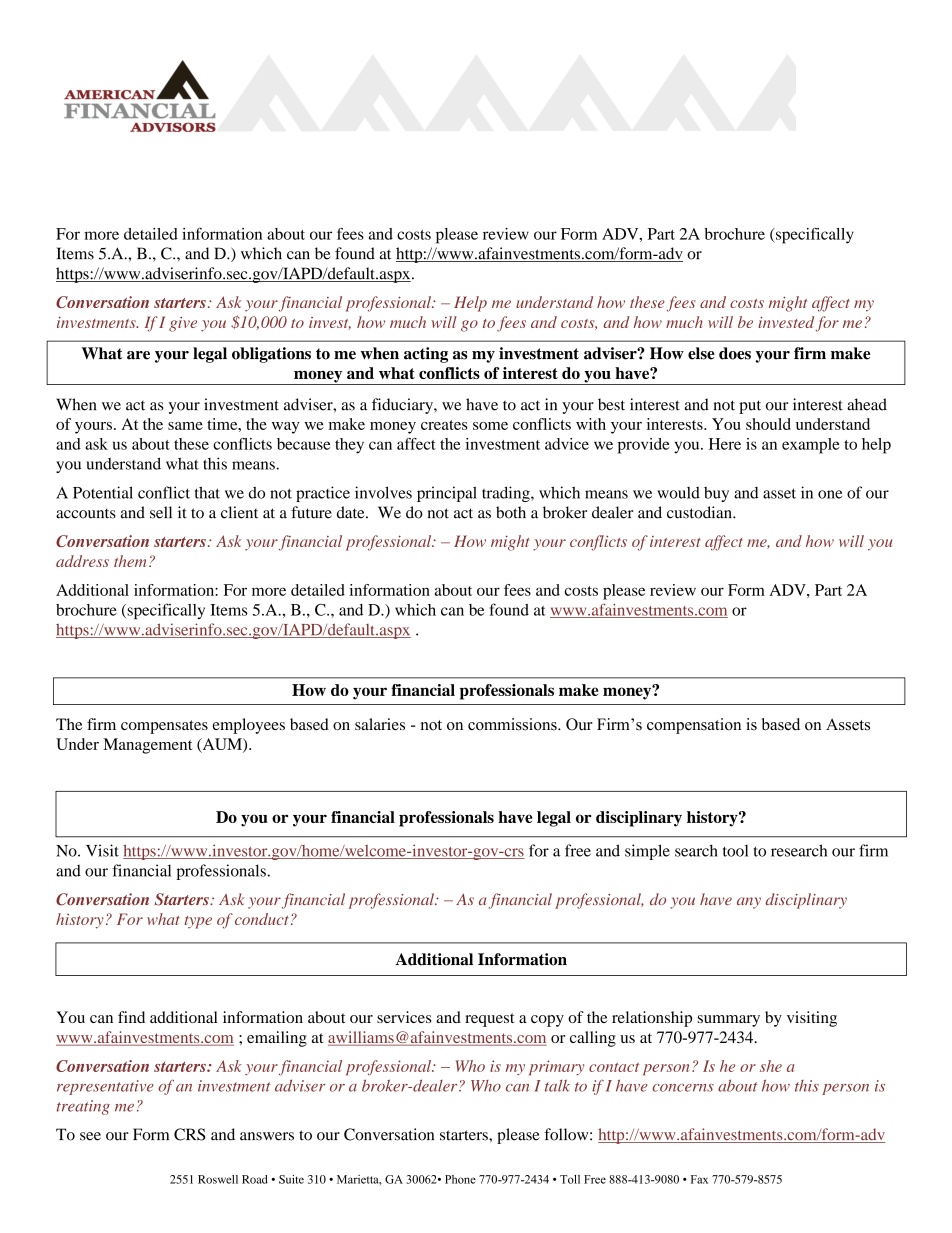 The height and width of the document is (1233, 952). I want to click on type, so click(198, 922).
